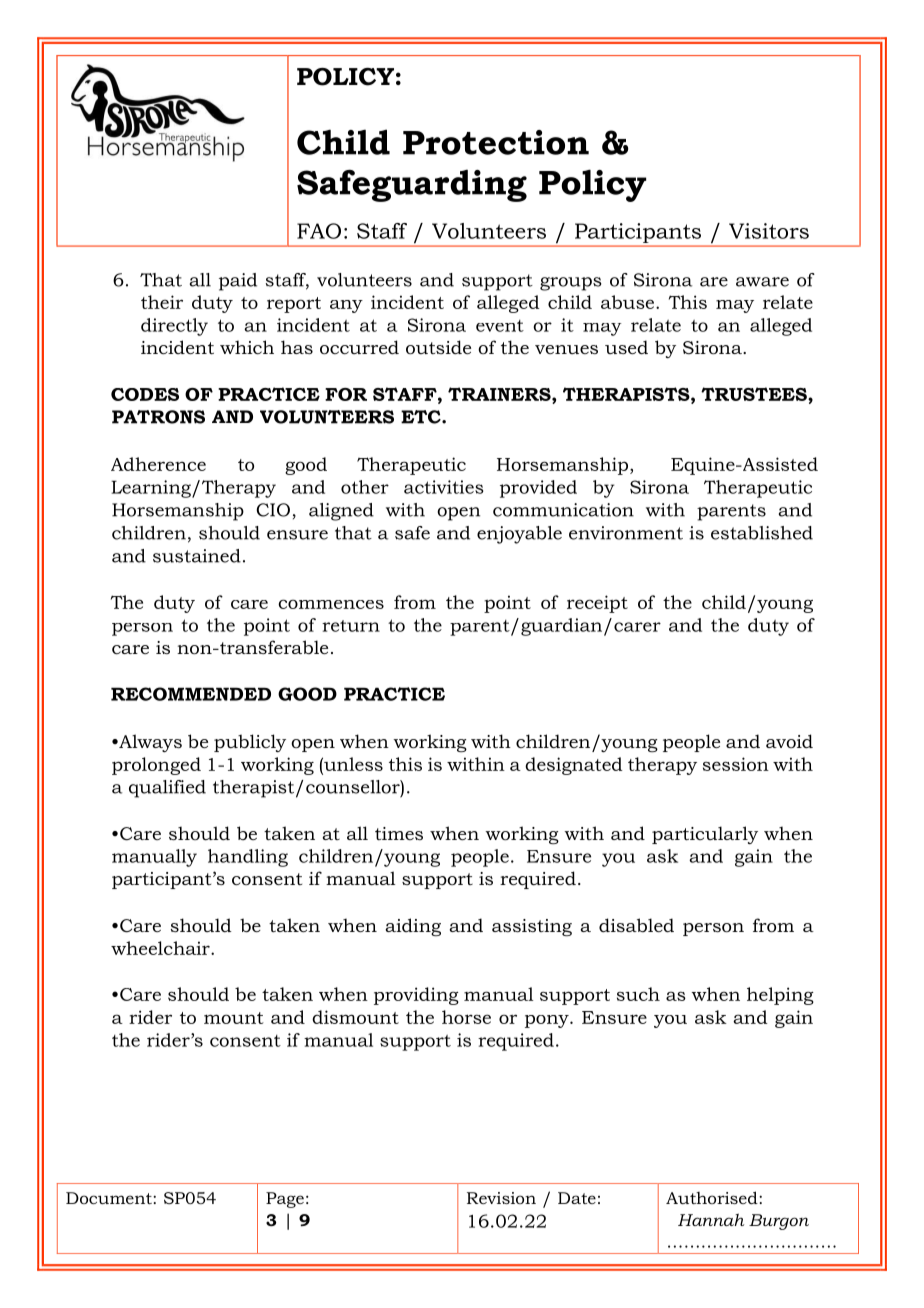  I want to click on activities, so click(444, 487).
